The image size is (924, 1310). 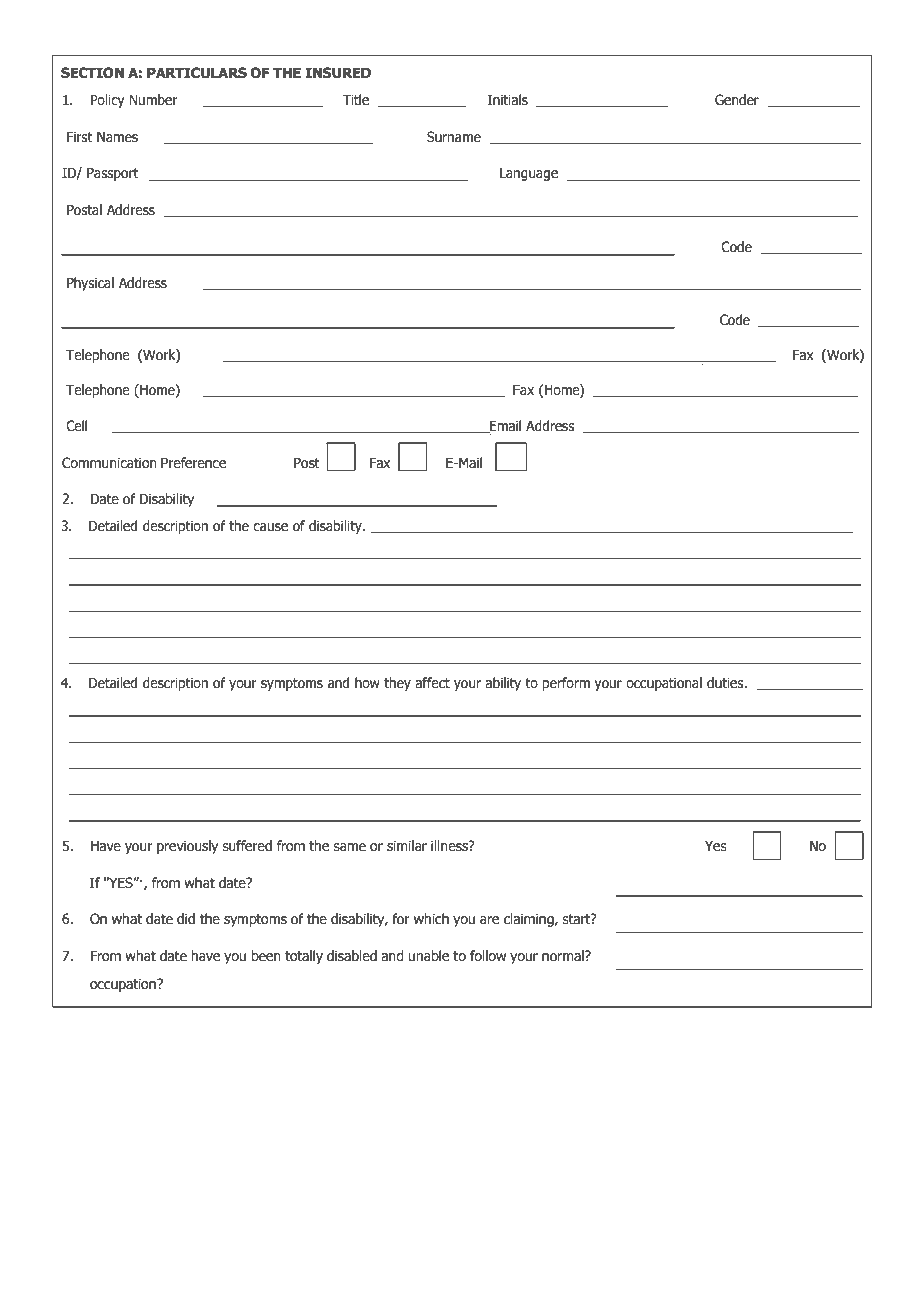 What do you see at coordinates (153, 100) in the page?
I see `Number` at bounding box center [153, 100].
